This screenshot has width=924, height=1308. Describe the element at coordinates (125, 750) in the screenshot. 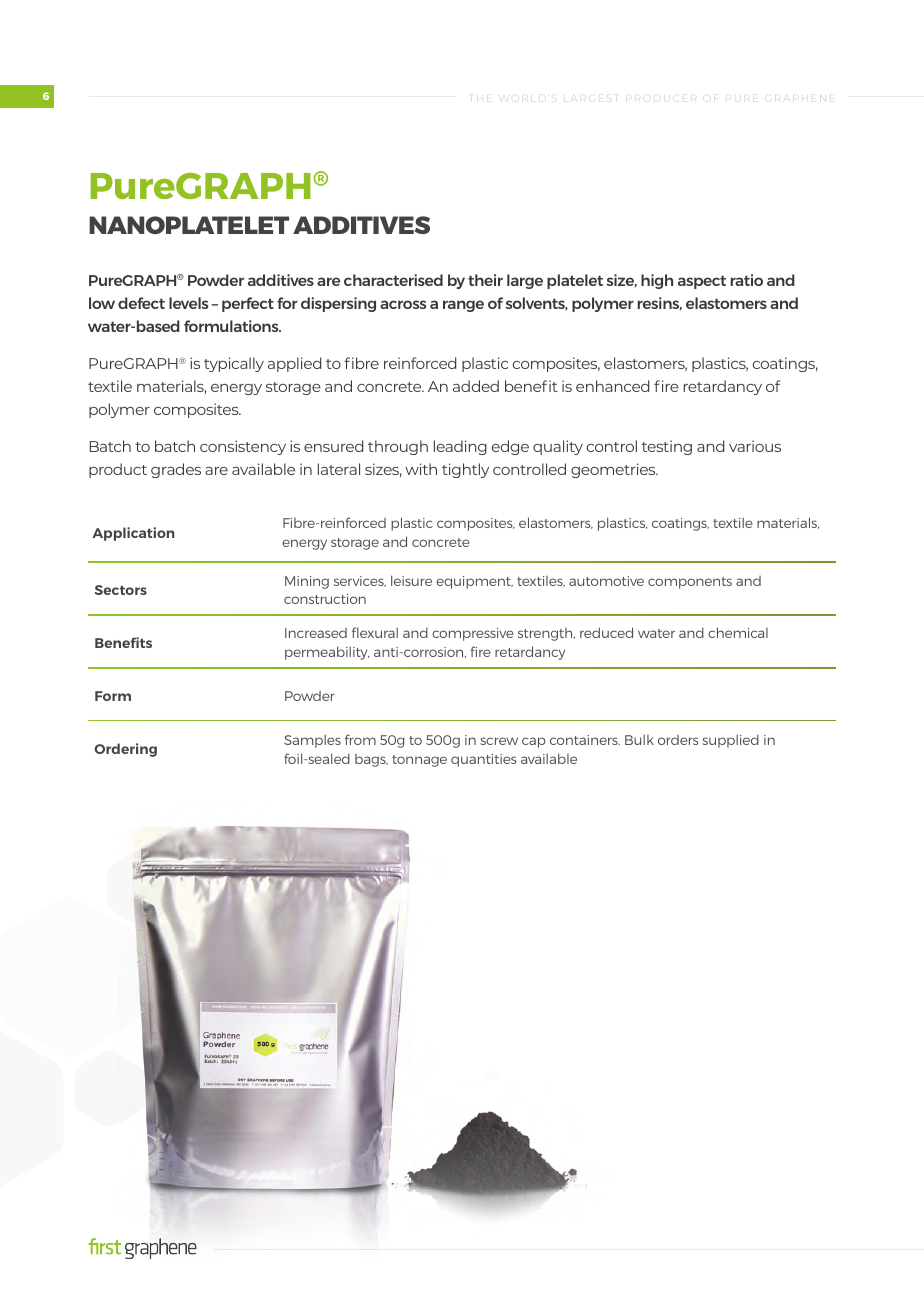

I see `Ordering` at that location.
